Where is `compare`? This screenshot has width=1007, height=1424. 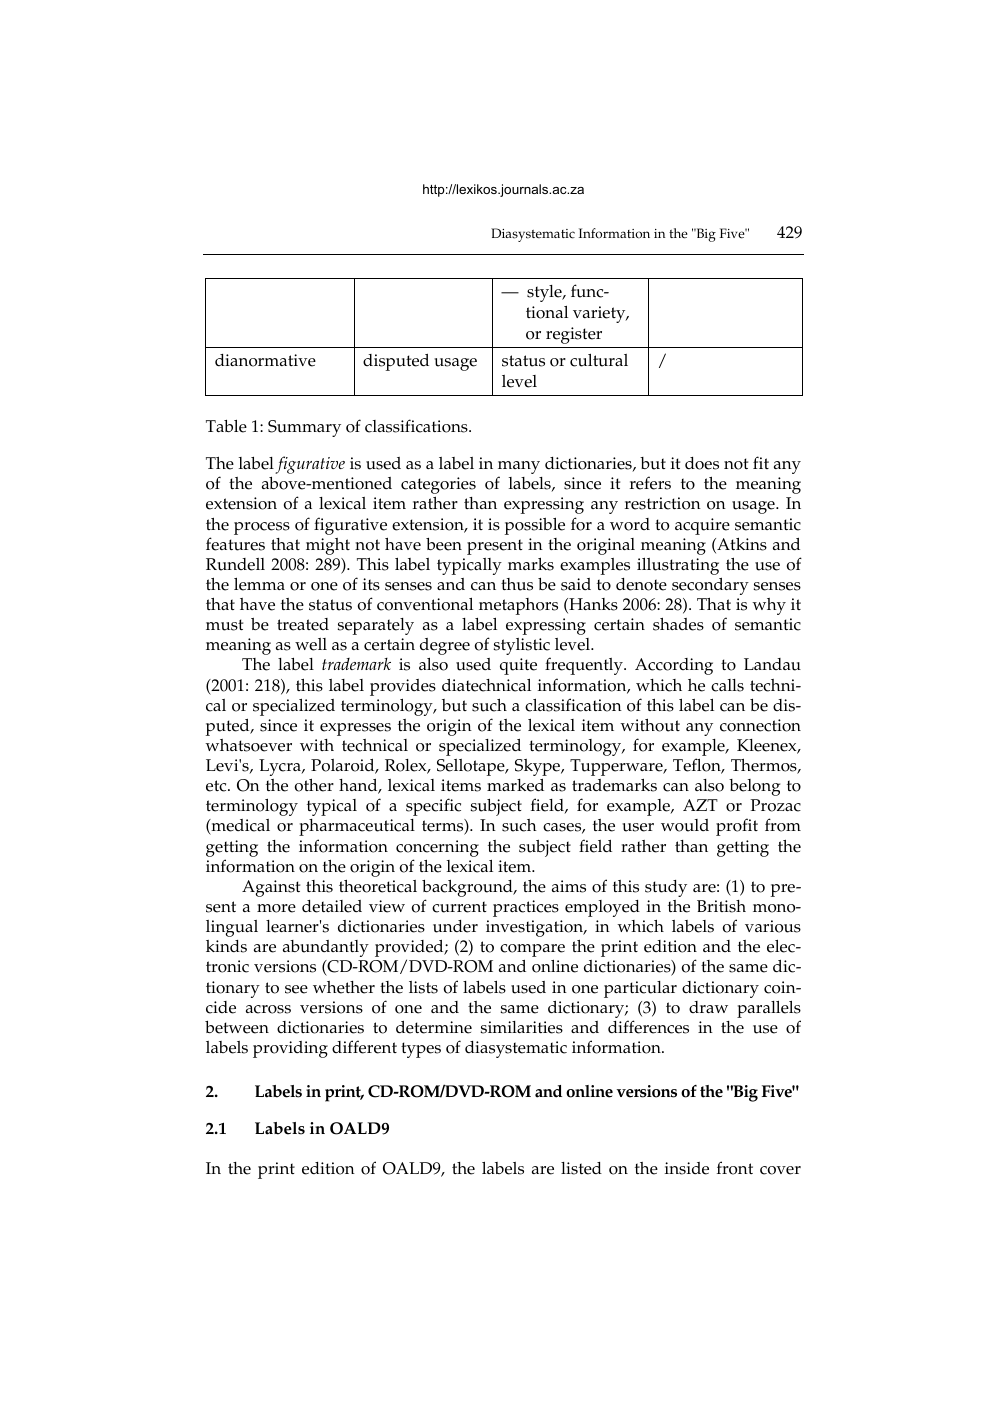
compare is located at coordinates (532, 950).
